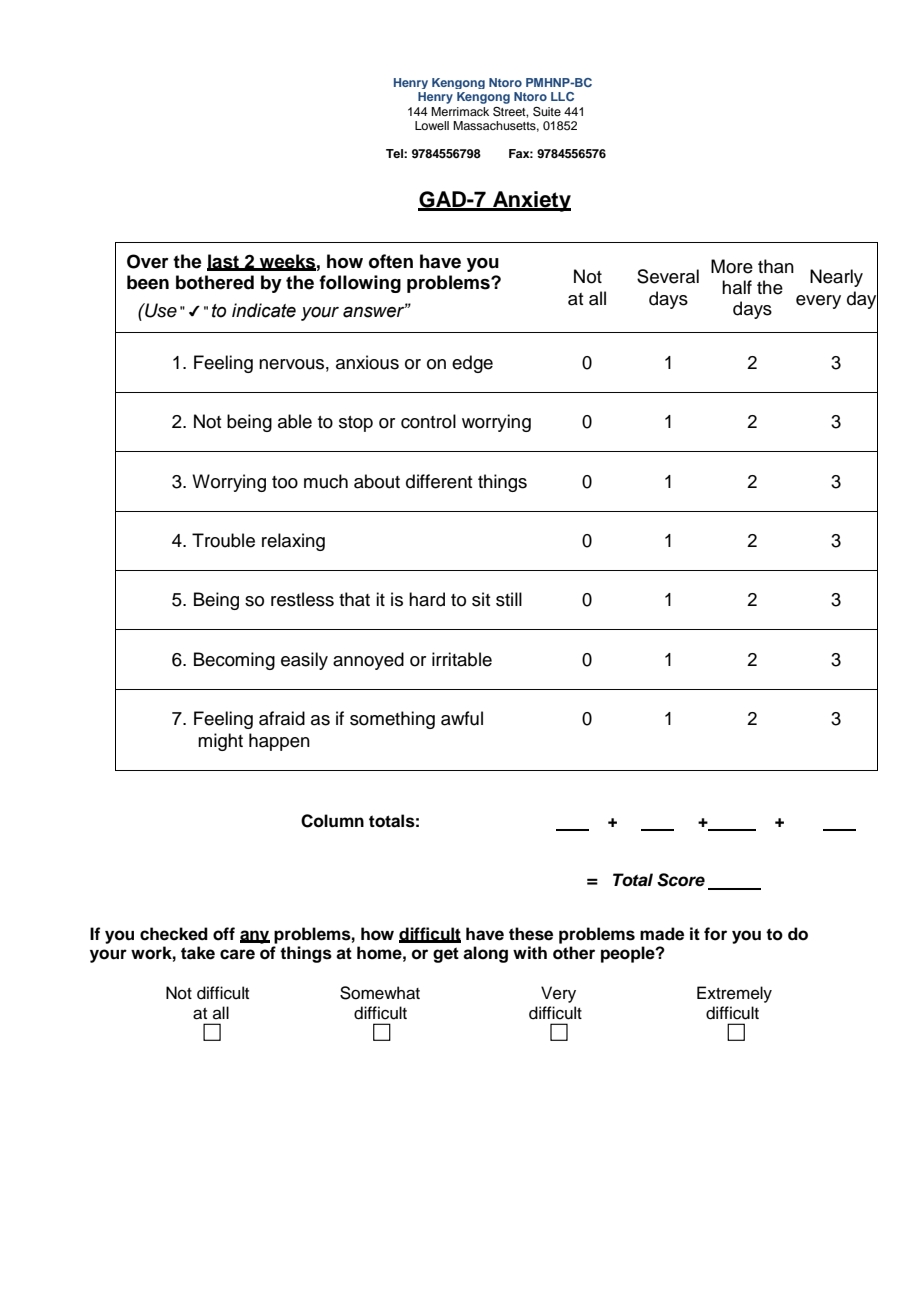  I want to click on half, so click(737, 287).
